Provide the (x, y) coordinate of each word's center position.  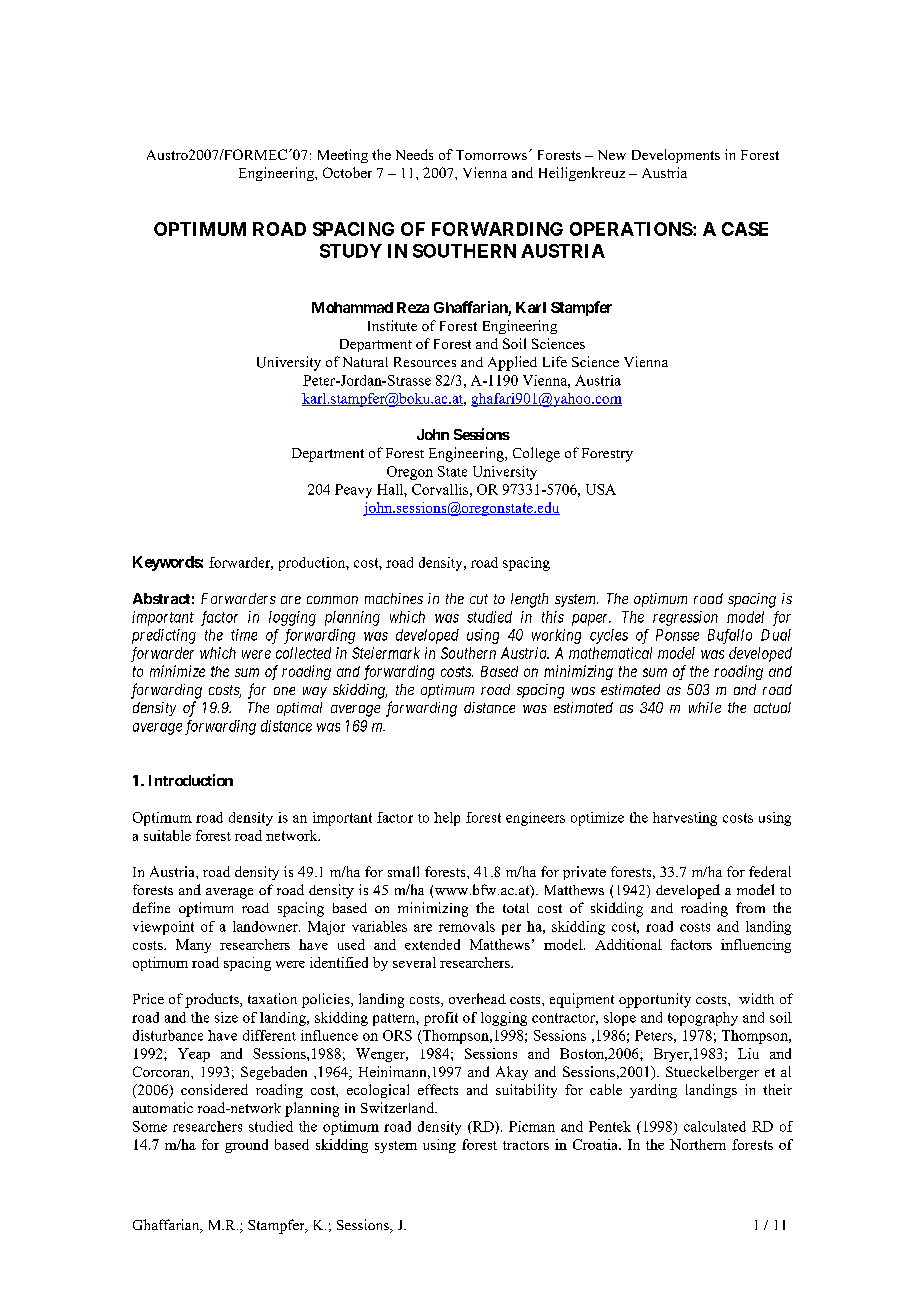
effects (438, 1089)
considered (214, 1089)
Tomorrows (491, 155)
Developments (676, 156)
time (244, 635)
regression (685, 618)
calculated (715, 1126)
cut (479, 599)
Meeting (343, 156)
